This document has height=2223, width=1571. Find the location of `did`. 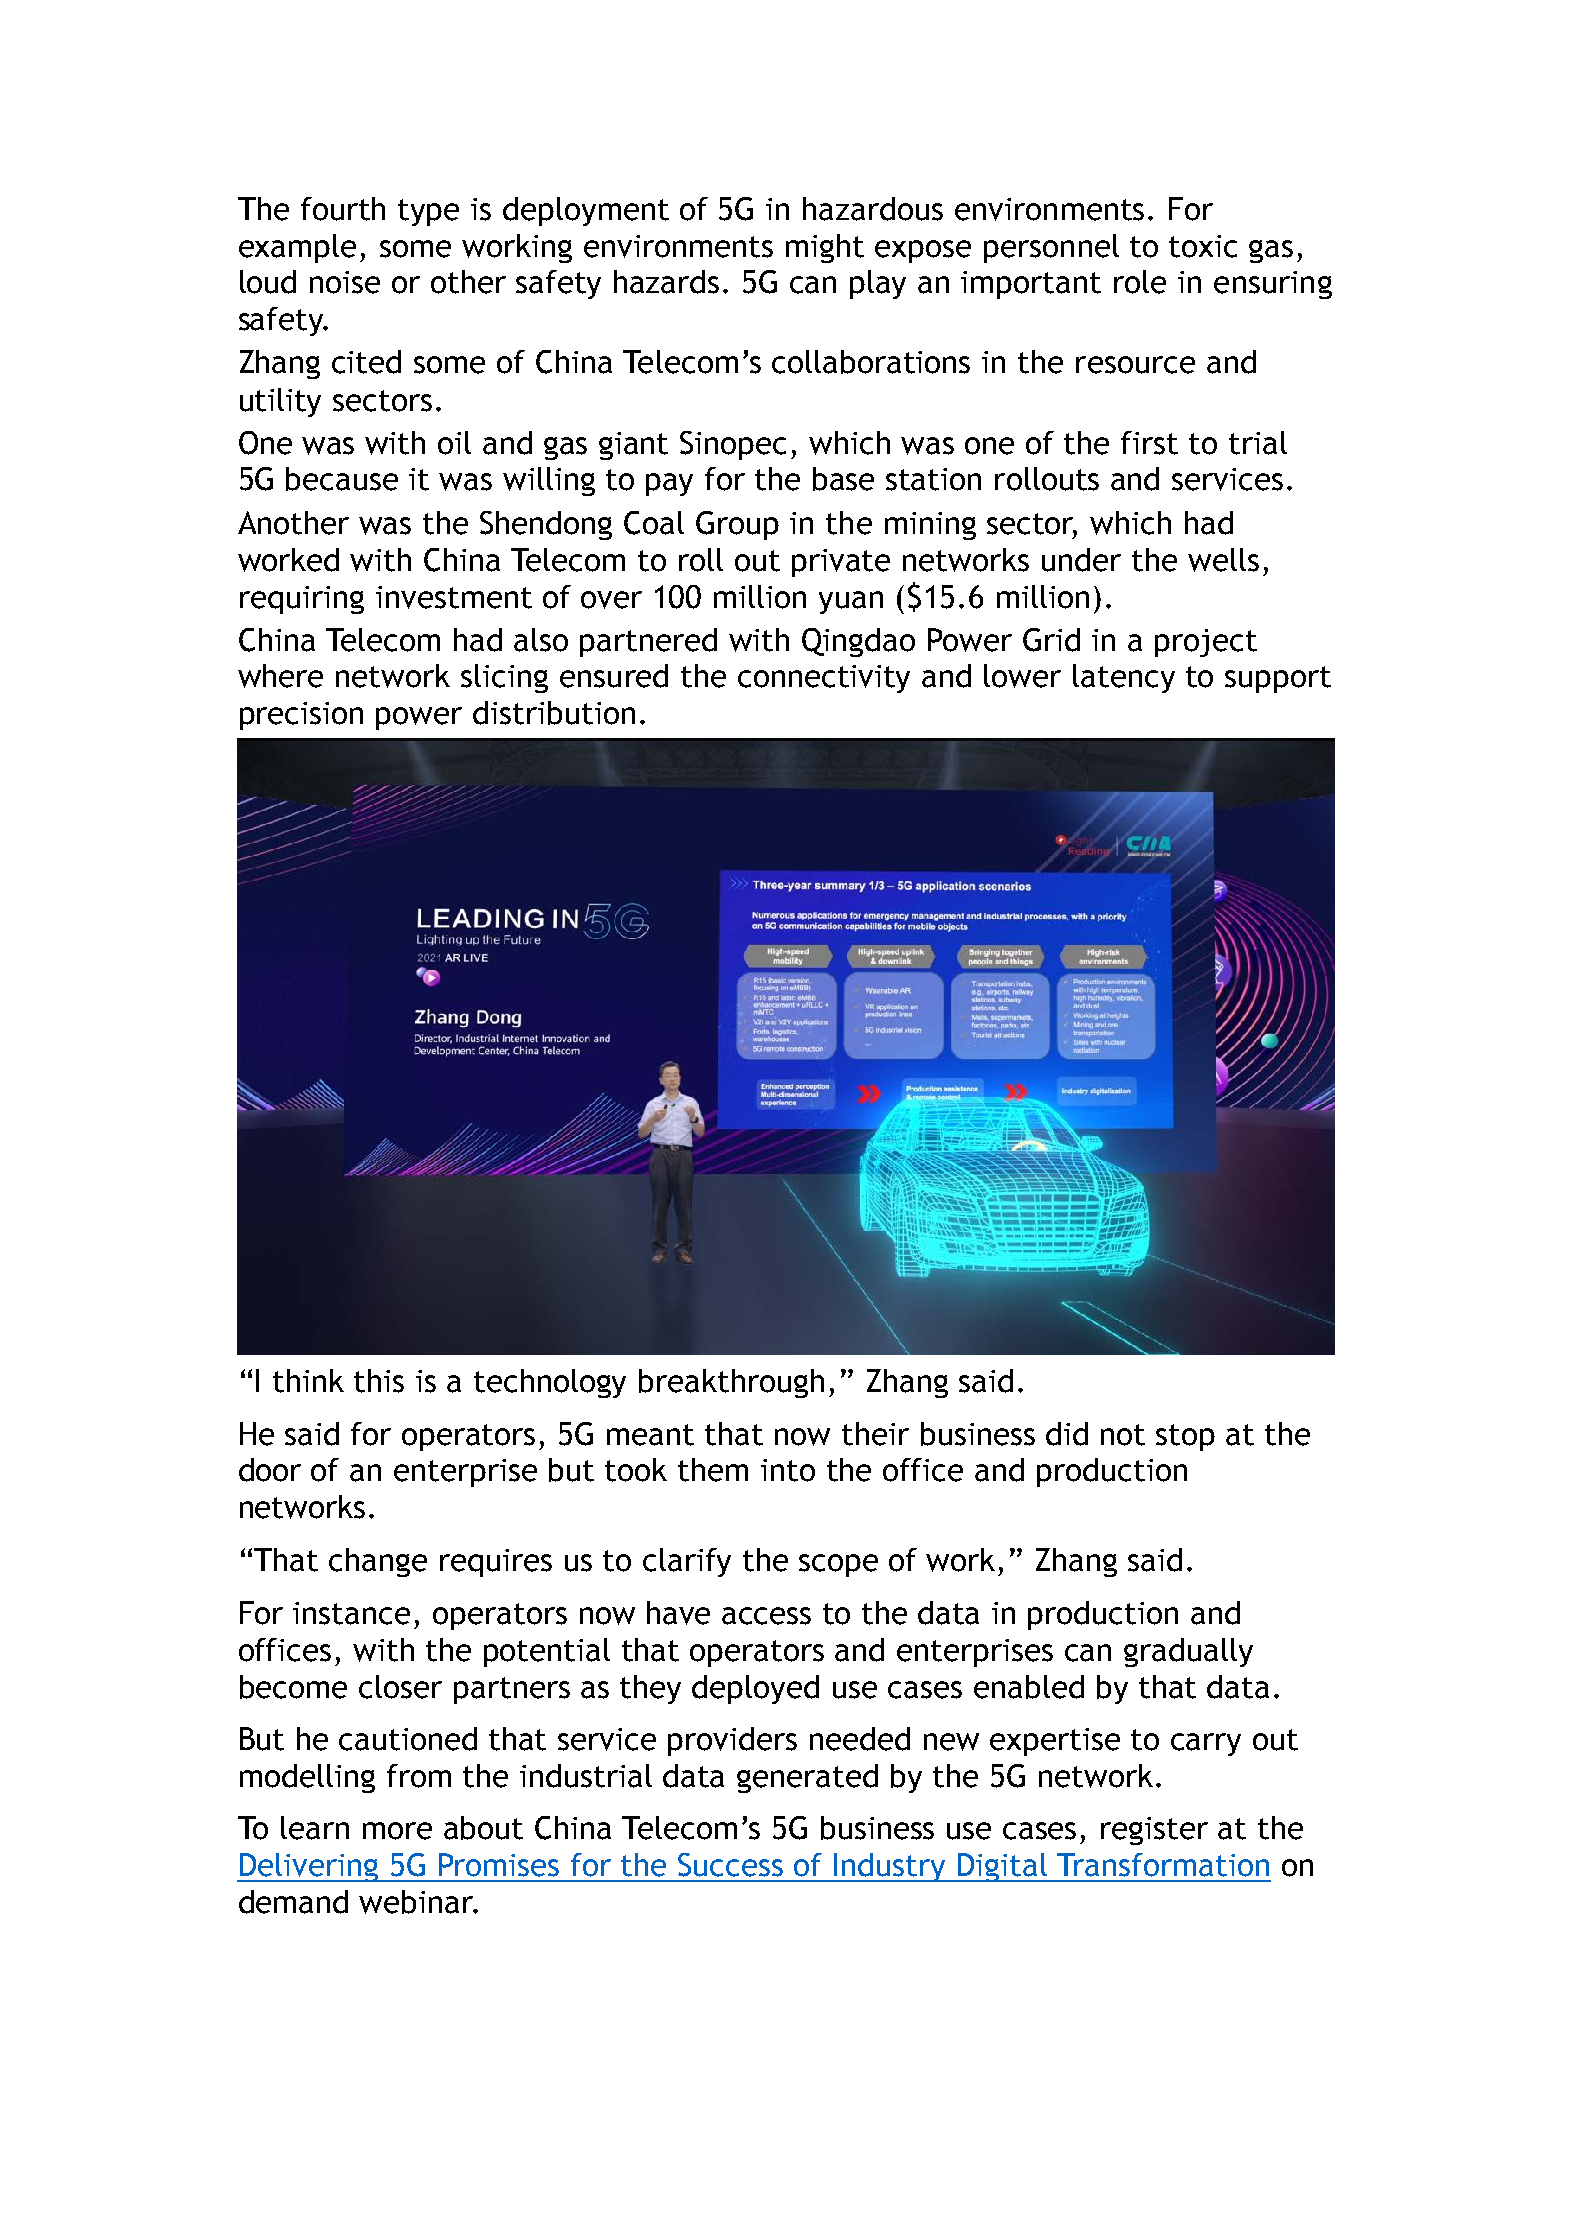

did is located at coordinates (1067, 1434).
